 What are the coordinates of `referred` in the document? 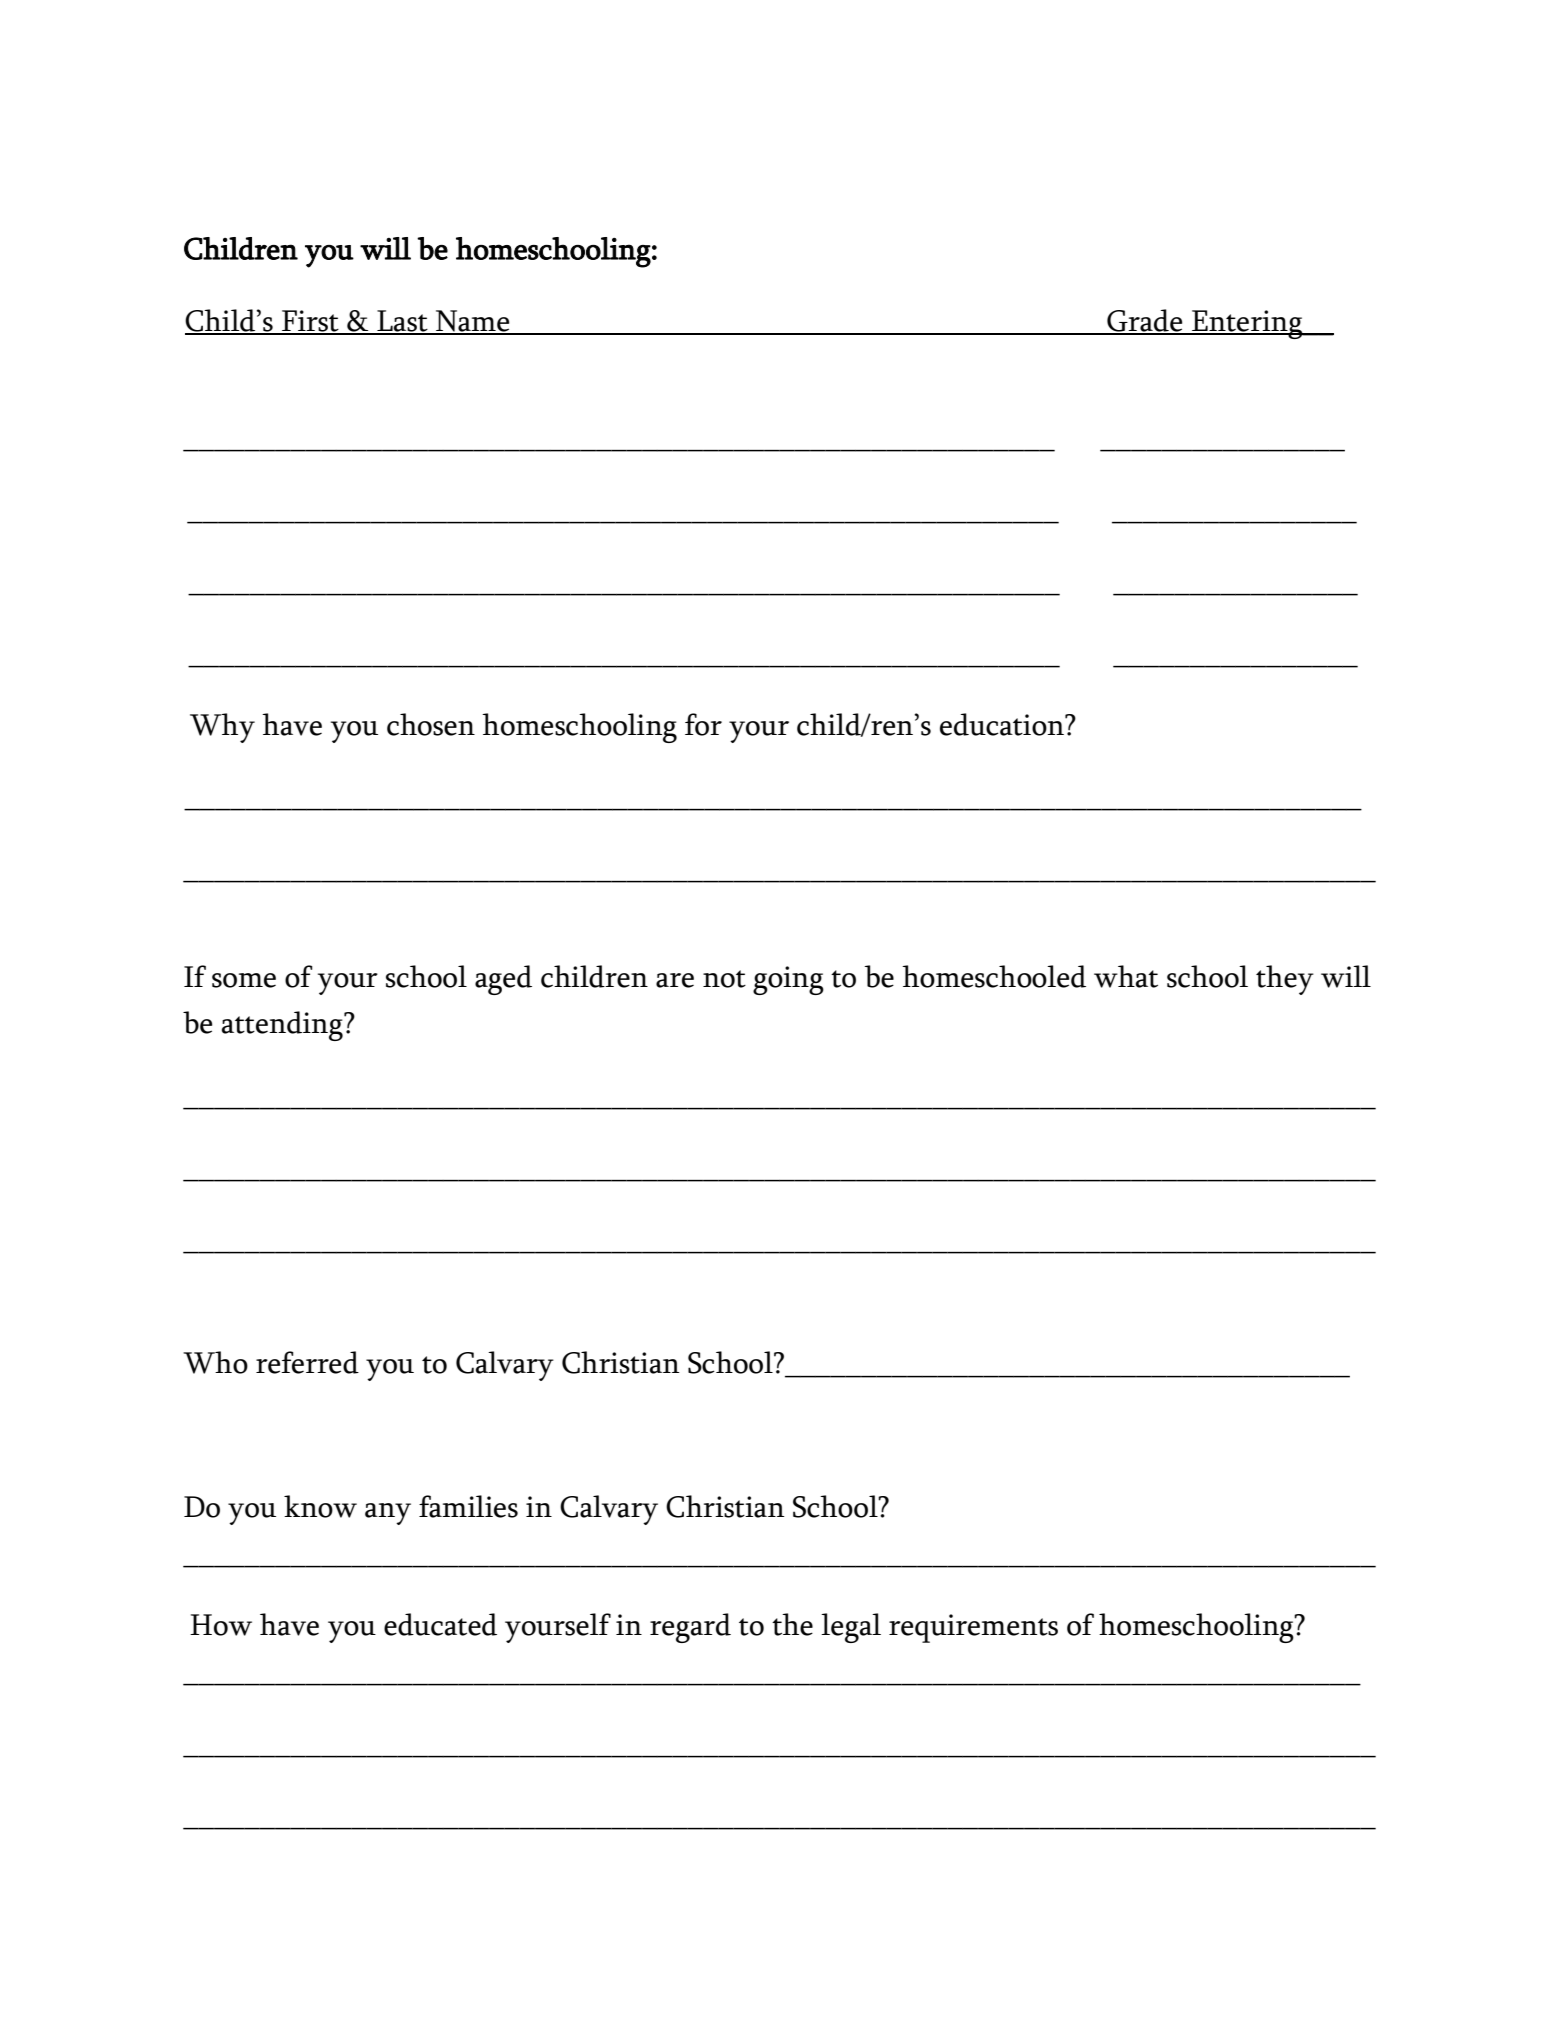 It's located at (307, 1362).
